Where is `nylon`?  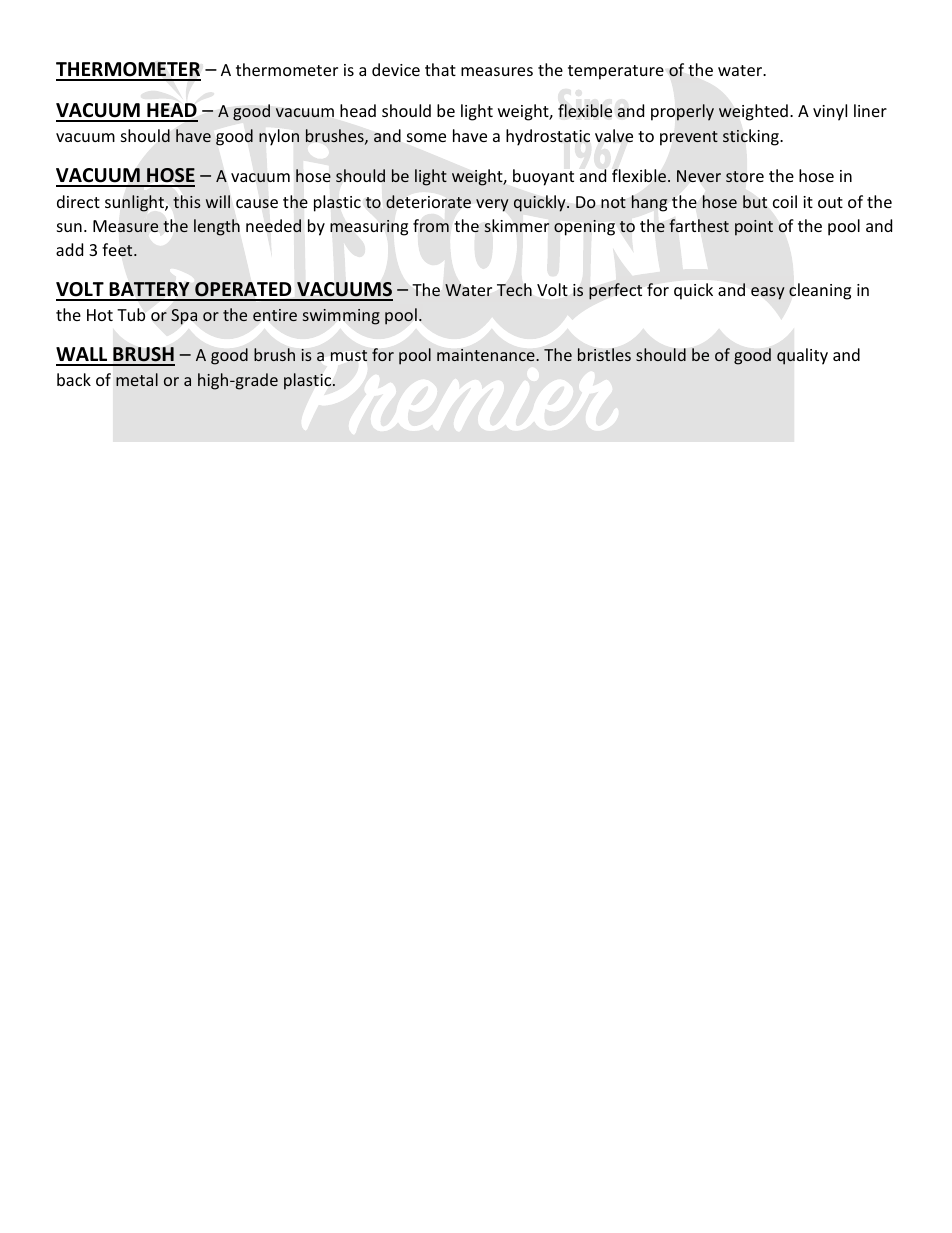 nylon is located at coordinates (279, 137).
